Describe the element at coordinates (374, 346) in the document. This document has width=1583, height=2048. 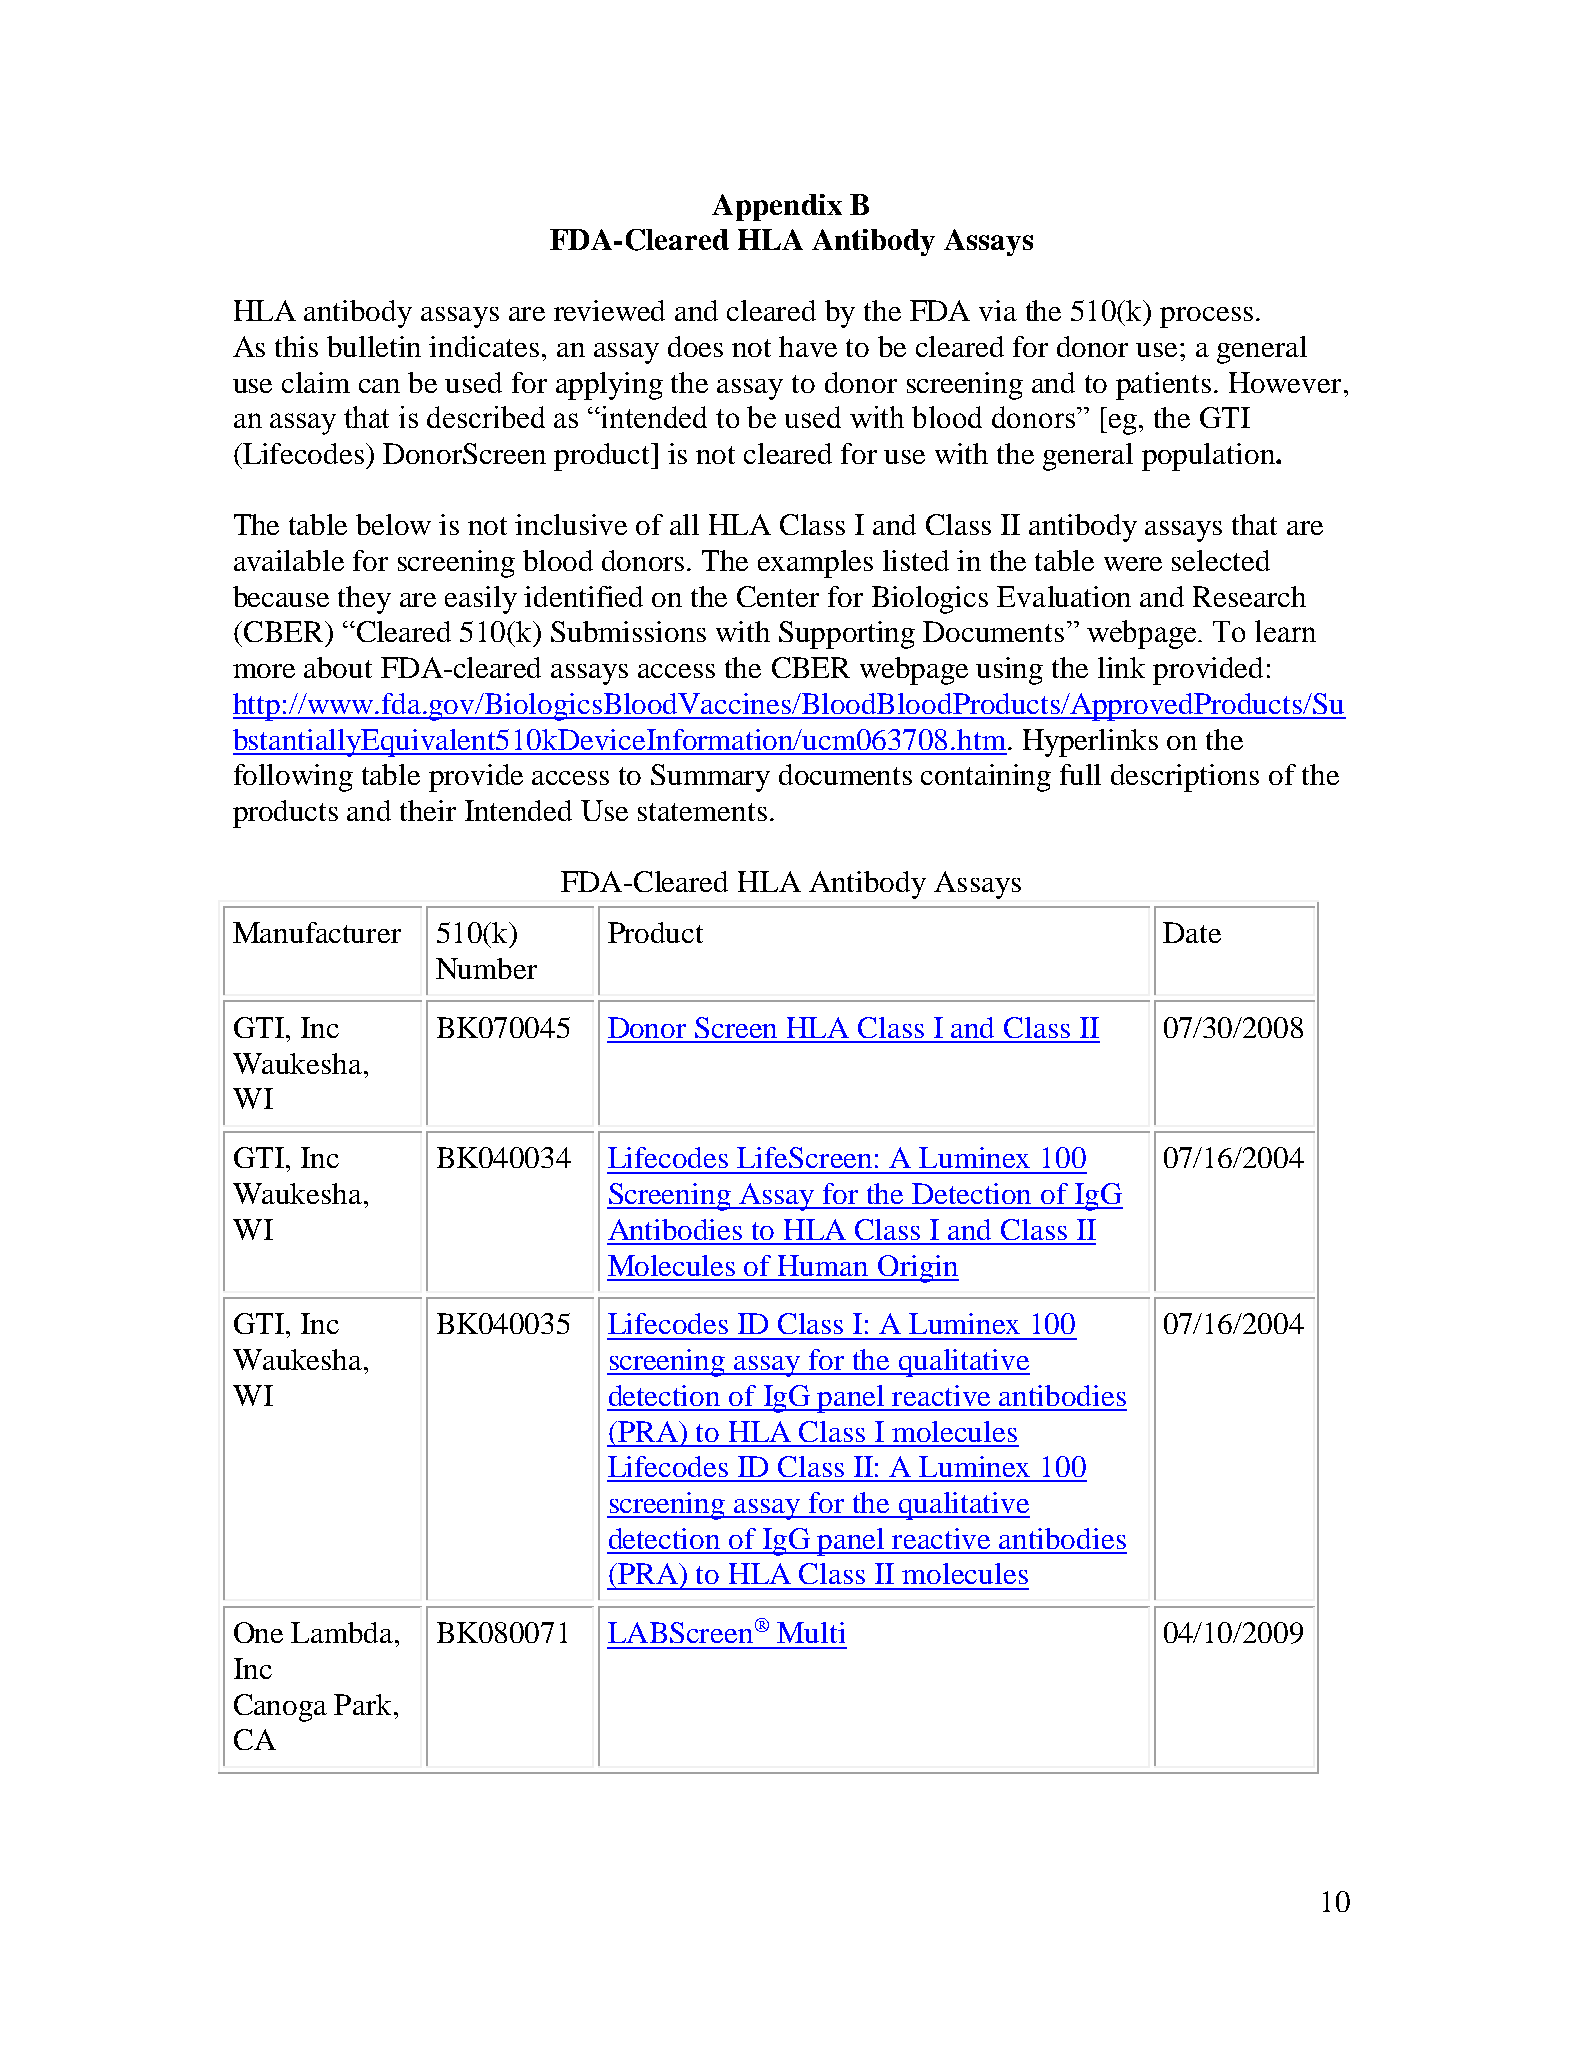
I see `bulletin` at that location.
